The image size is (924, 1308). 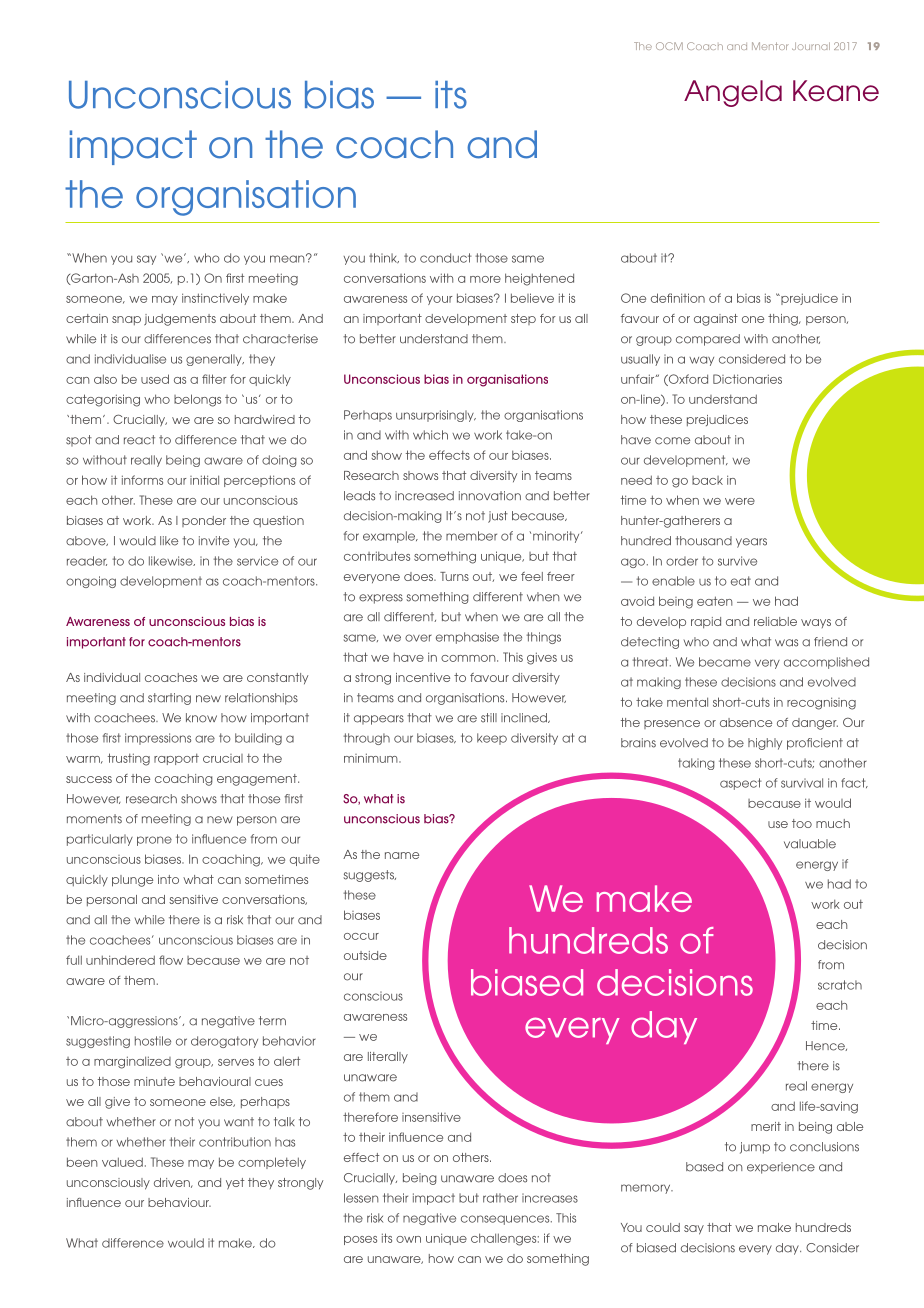 What do you see at coordinates (436, 416) in the screenshot?
I see `unsurprisingly` at bounding box center [436, 416].
